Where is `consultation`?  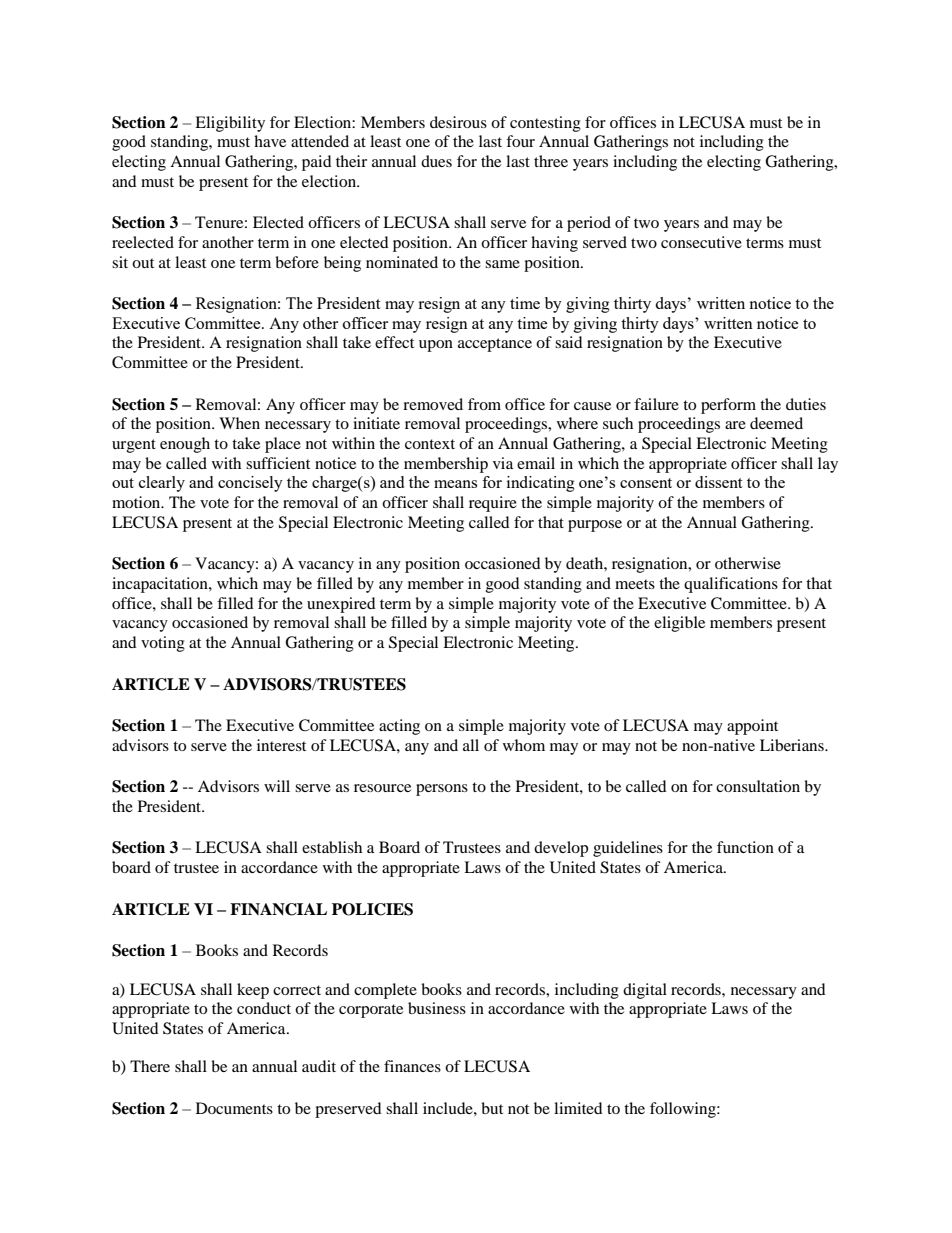 consultation is located at coordinates (758, 786).
